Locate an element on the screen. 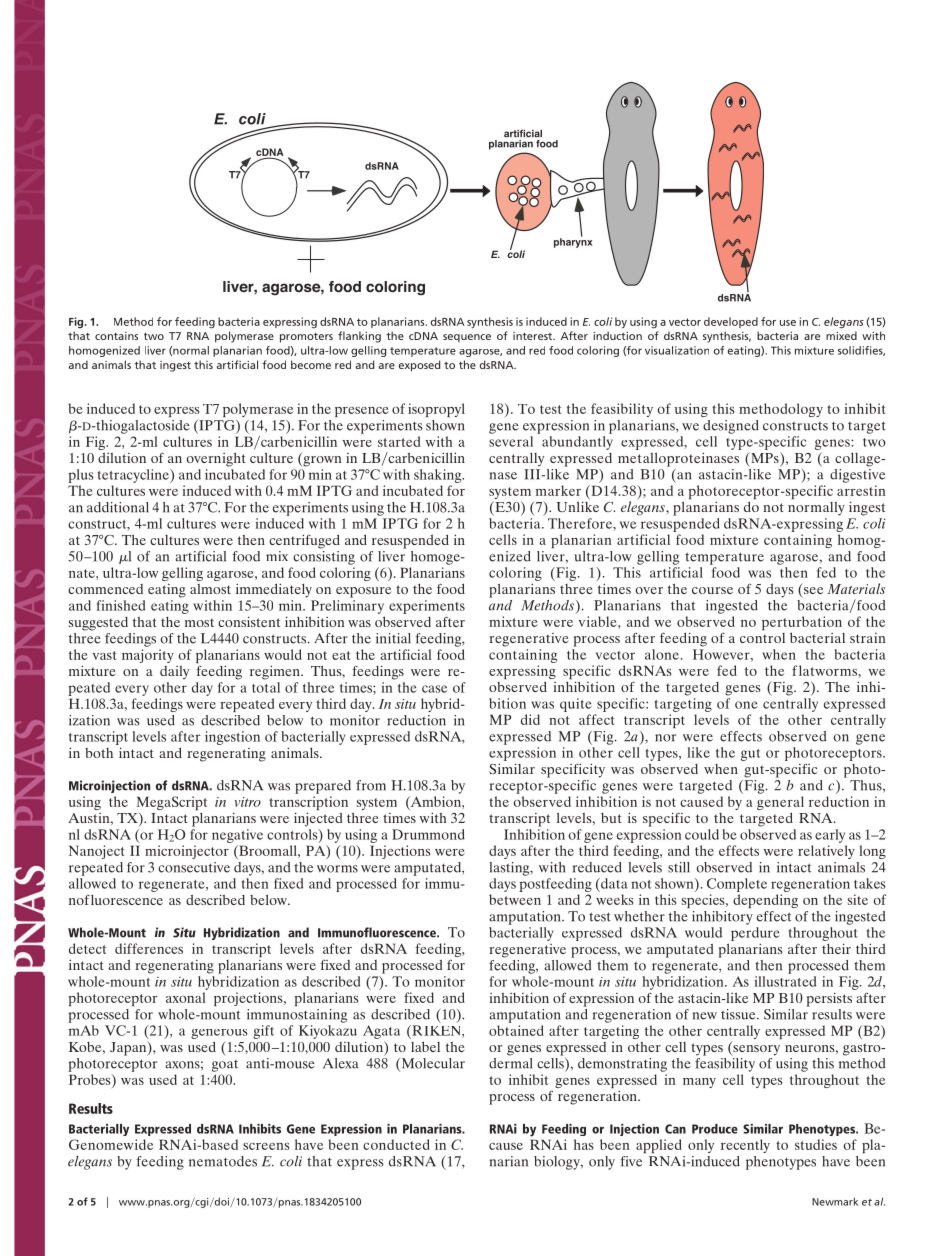  nematodes is located at coordinates (223, 1161).
